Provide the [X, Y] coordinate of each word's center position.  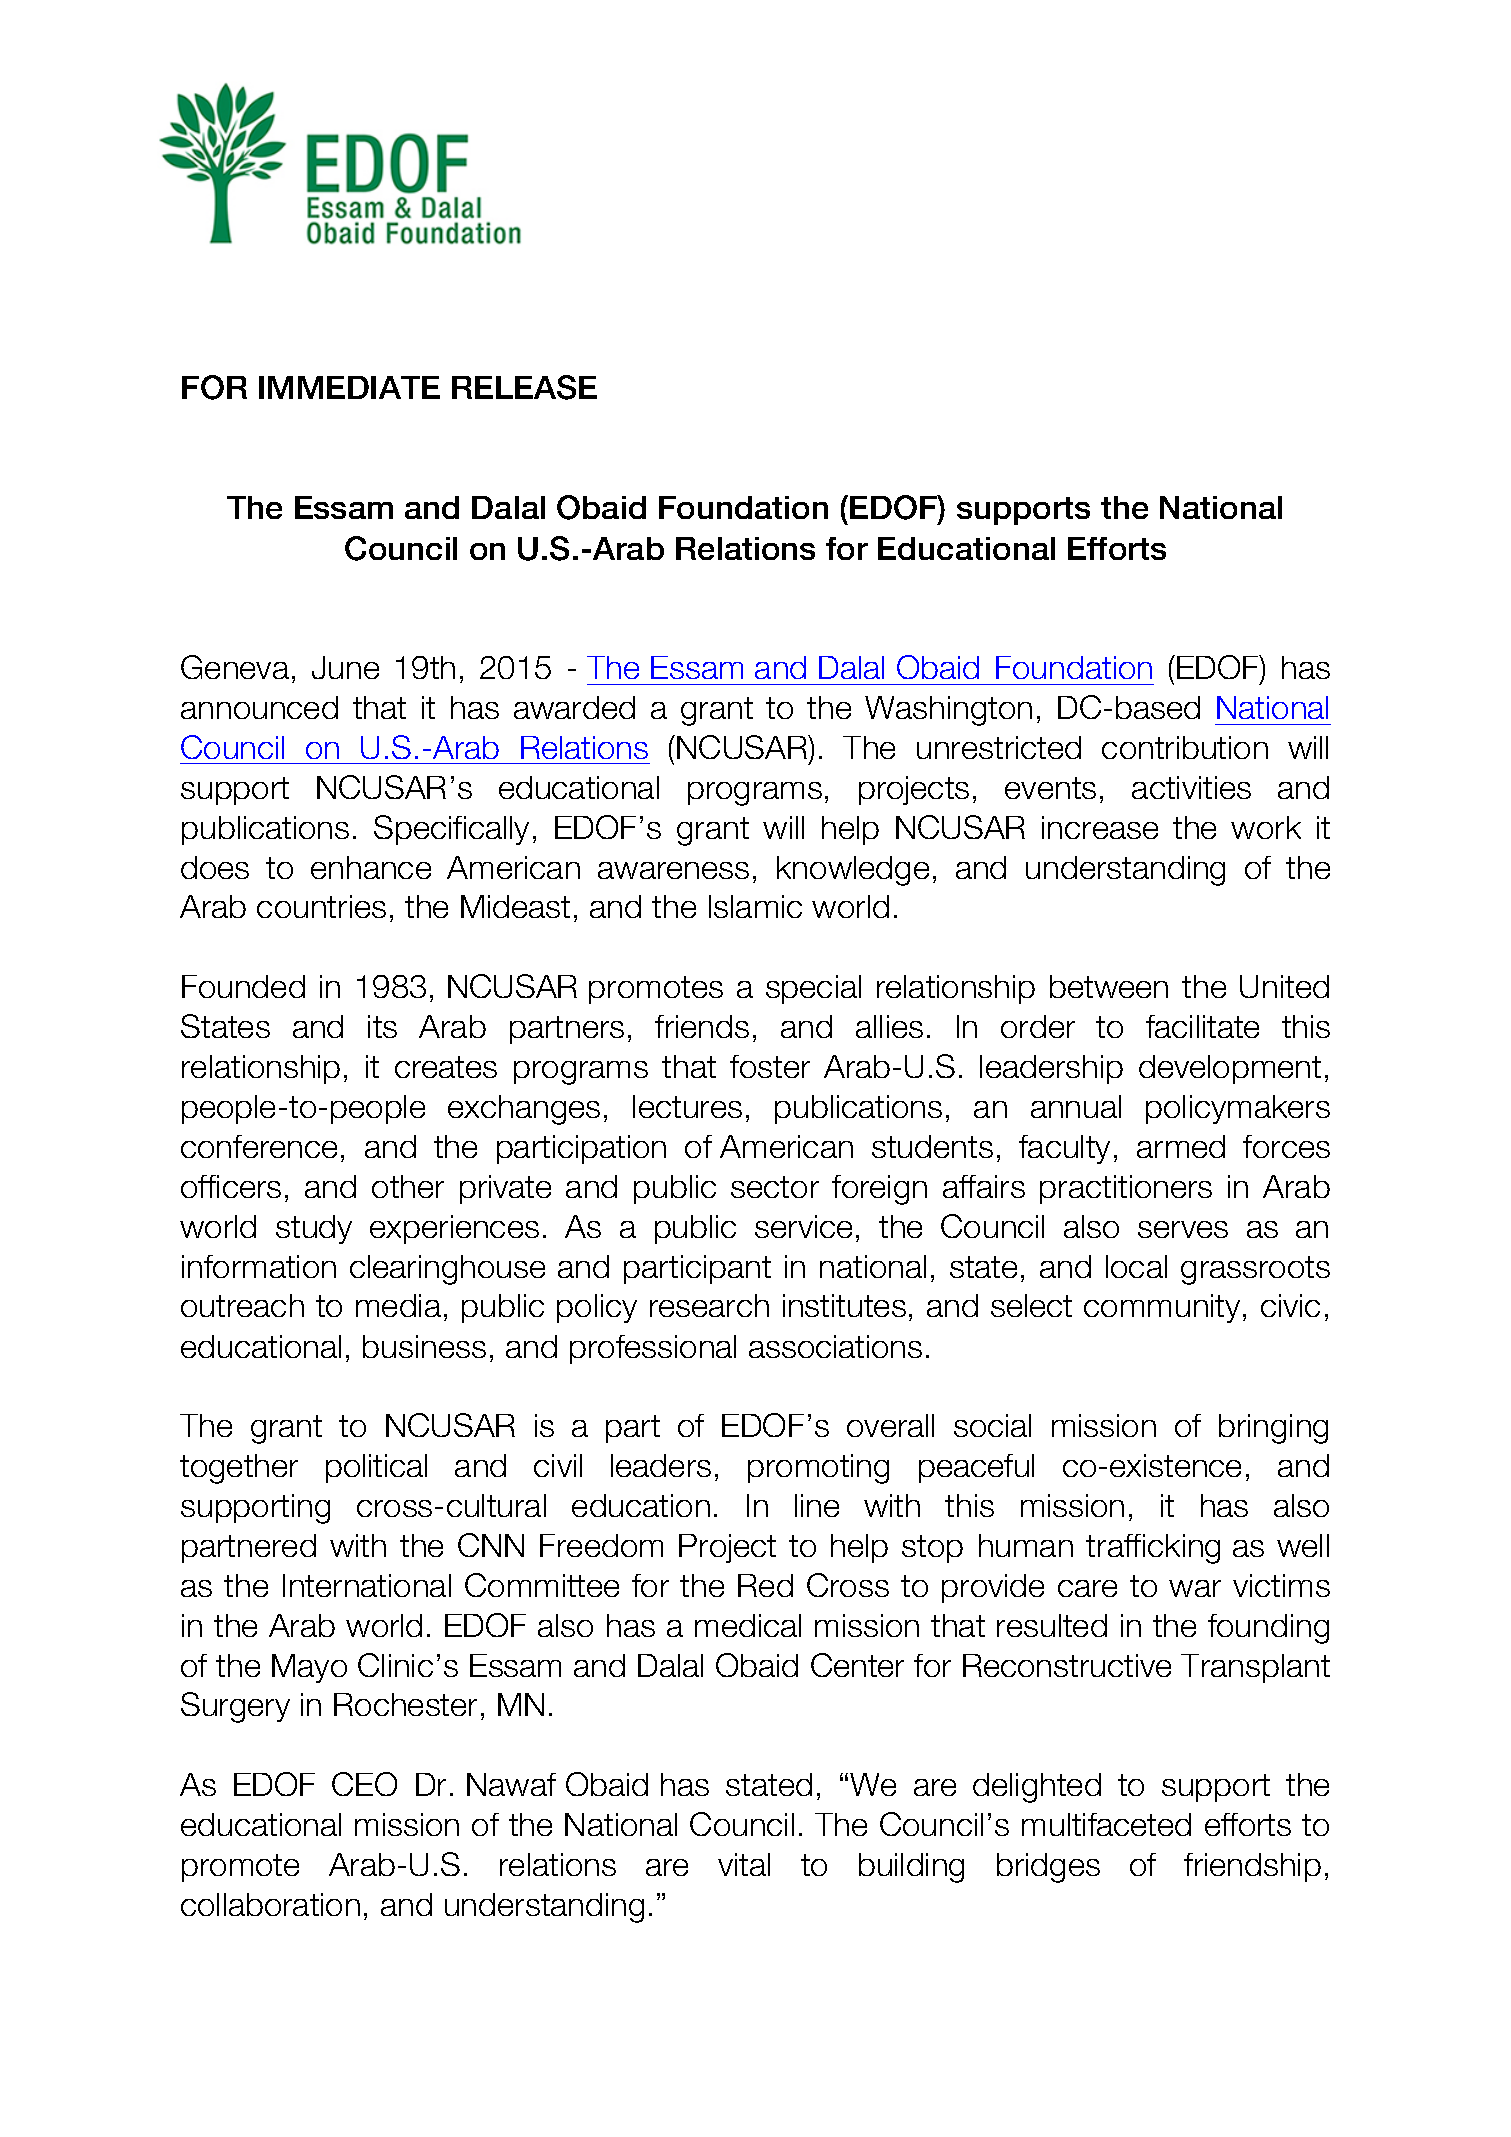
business [424, 1346]
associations [835, 1346]
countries [321, 906]
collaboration [270, 1904]
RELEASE [524, 387]
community [1162, 1308]
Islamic [755, 906]
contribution [1185, 747]
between [1109, 986]
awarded [574, 707]
